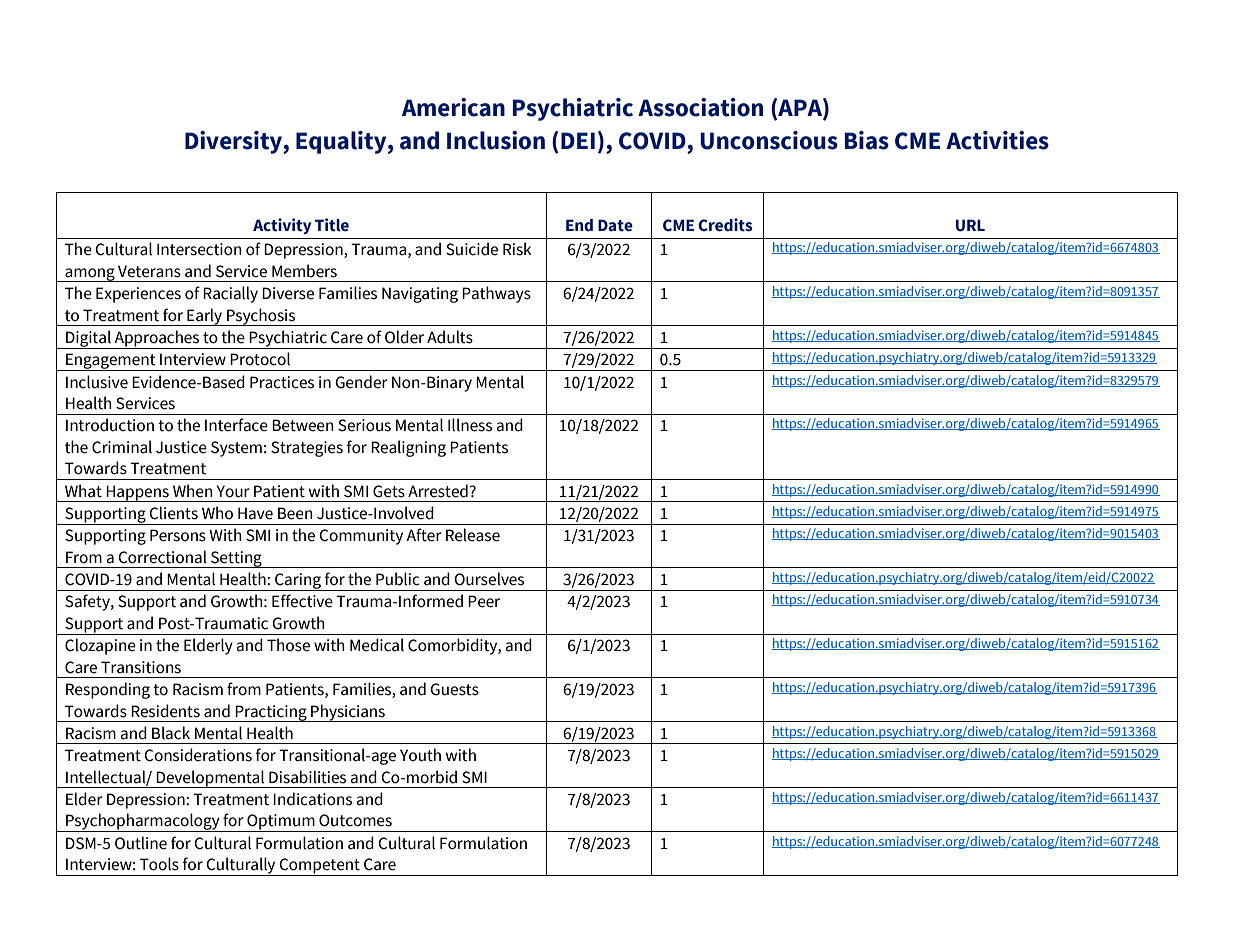  Describe the element at coordinates (141, 843) in the image. I see `Outline` at that location.
